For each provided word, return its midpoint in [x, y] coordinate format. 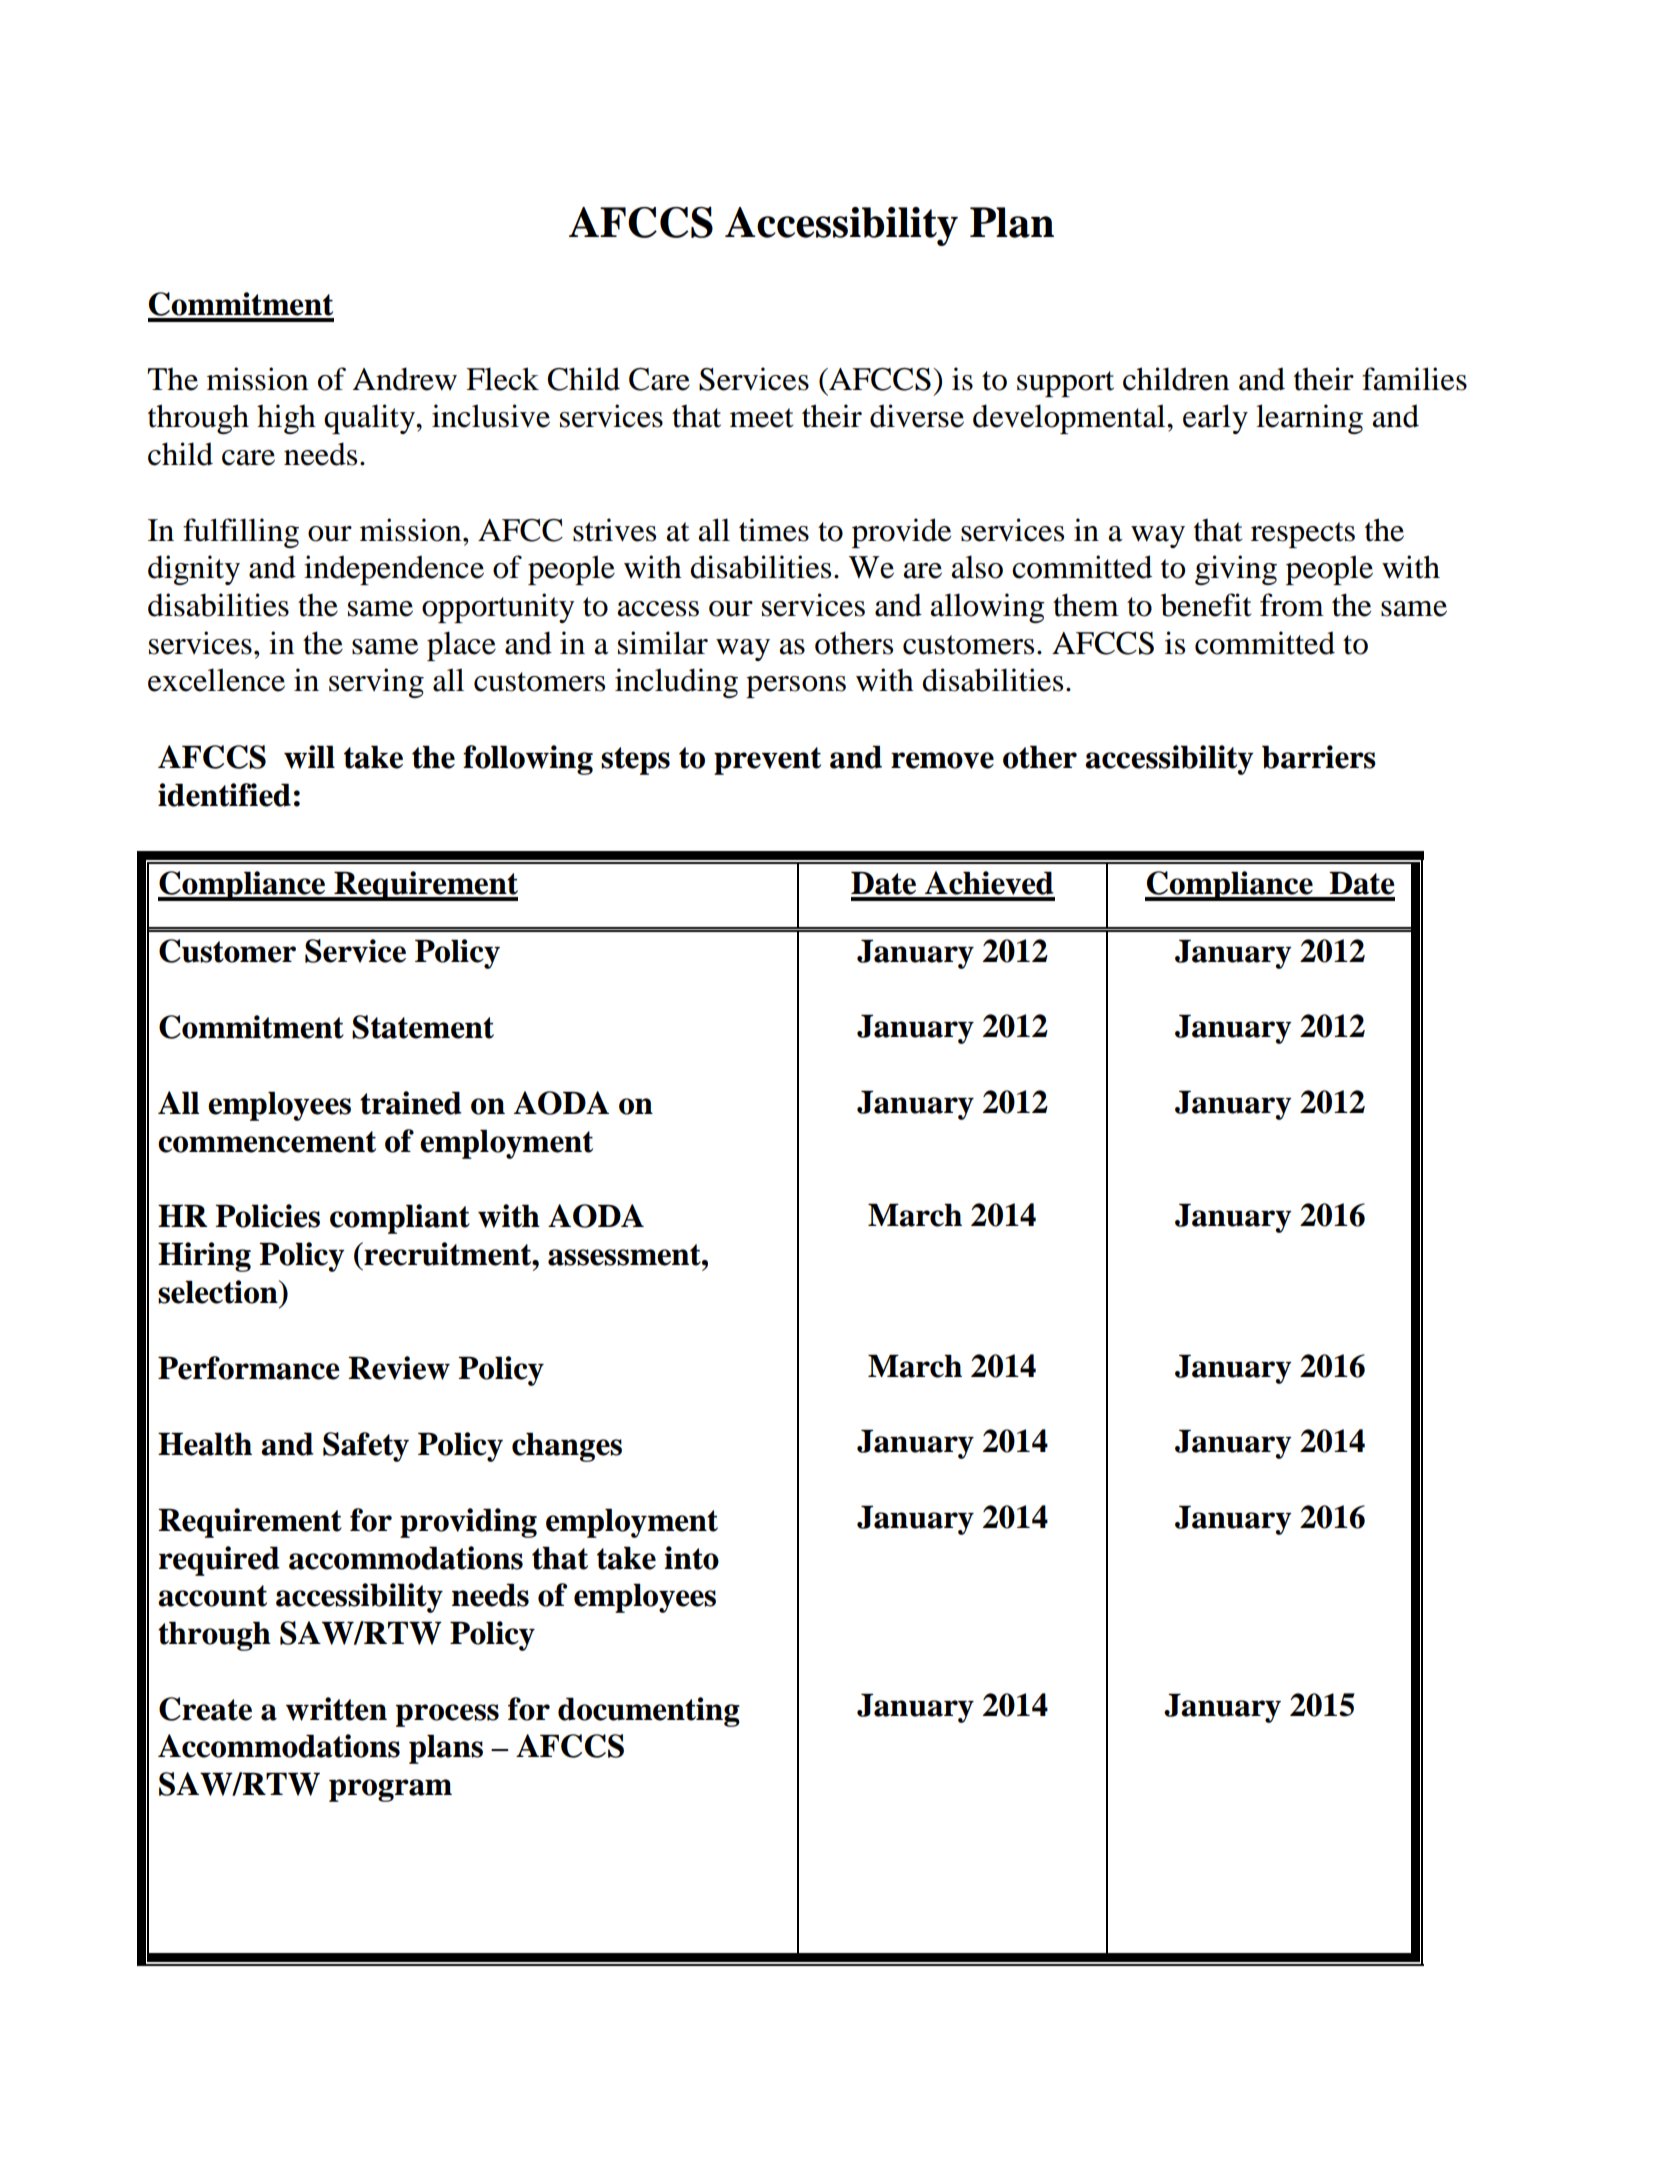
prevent [767, 761]
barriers [1319, 757]
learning [1309, 419]
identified [224, 795]
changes [567, 1447]
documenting [649, 1712]
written [336, 1709]
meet [761, 418]
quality [371, 419]
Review [399, 1368]
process [447, 1715]
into [691, 1558]
